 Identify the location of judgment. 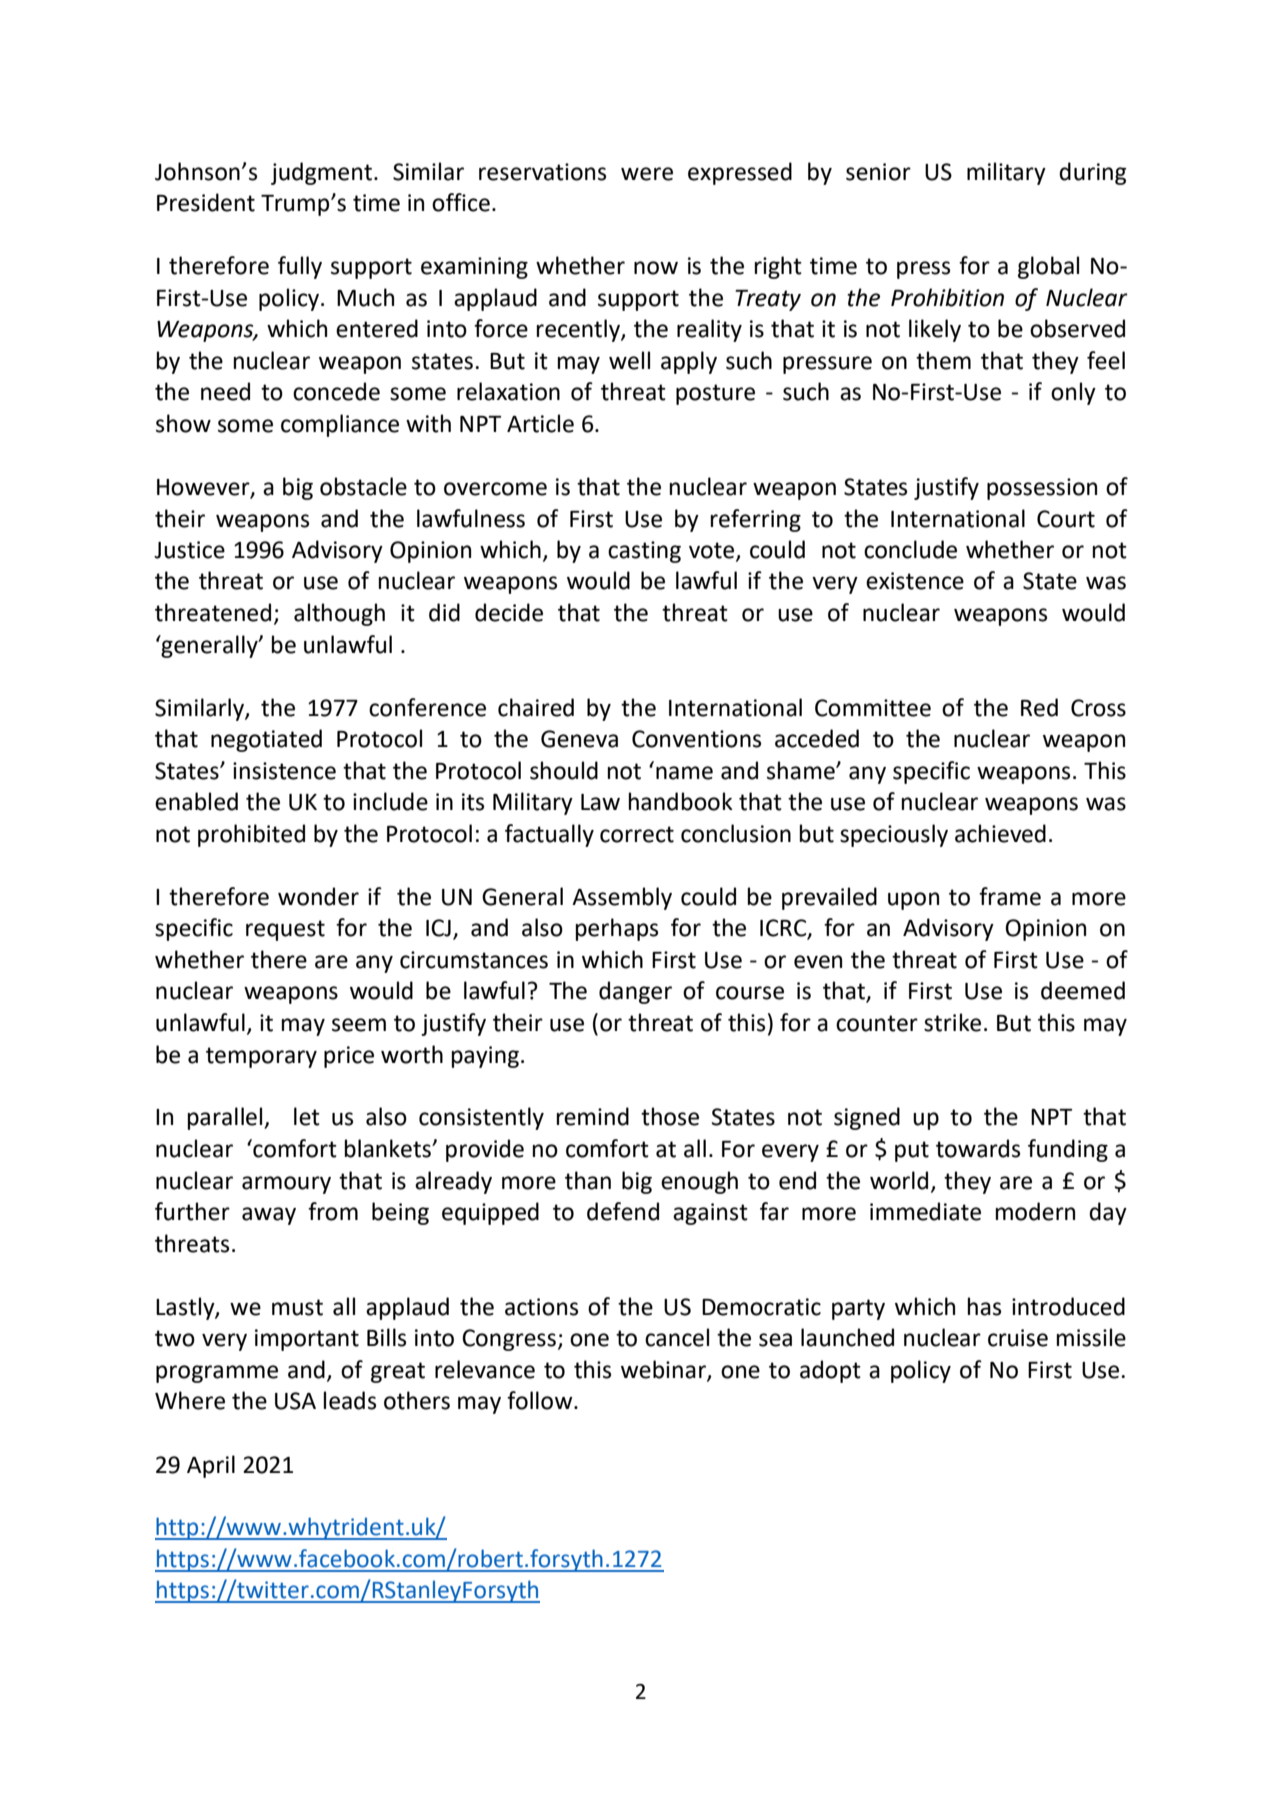
(323, 173).
